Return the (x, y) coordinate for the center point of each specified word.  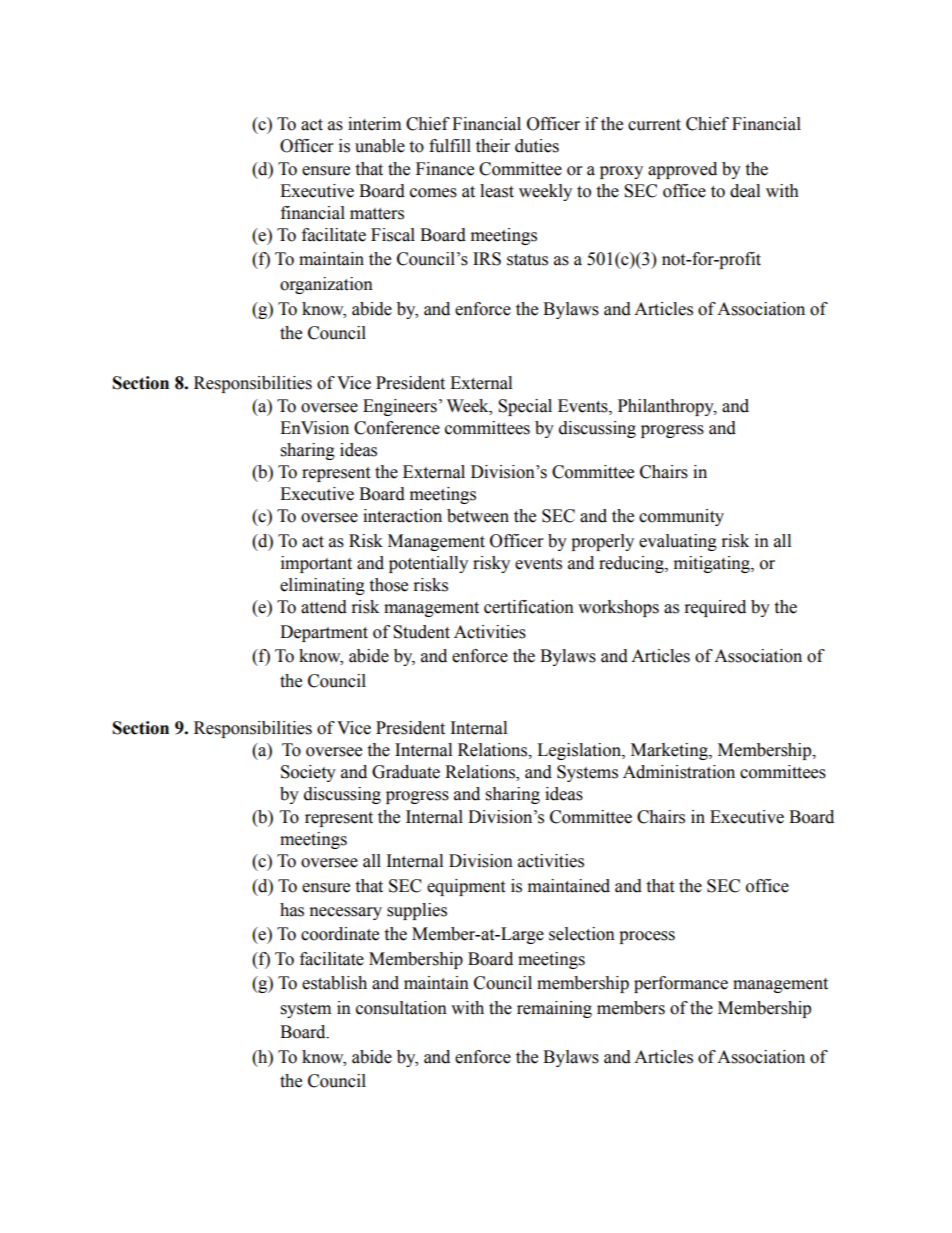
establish (334, 983)
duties (537, 146)
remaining (554, 1009)
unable (380, 146)
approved (682, 170)
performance (681, 984)
